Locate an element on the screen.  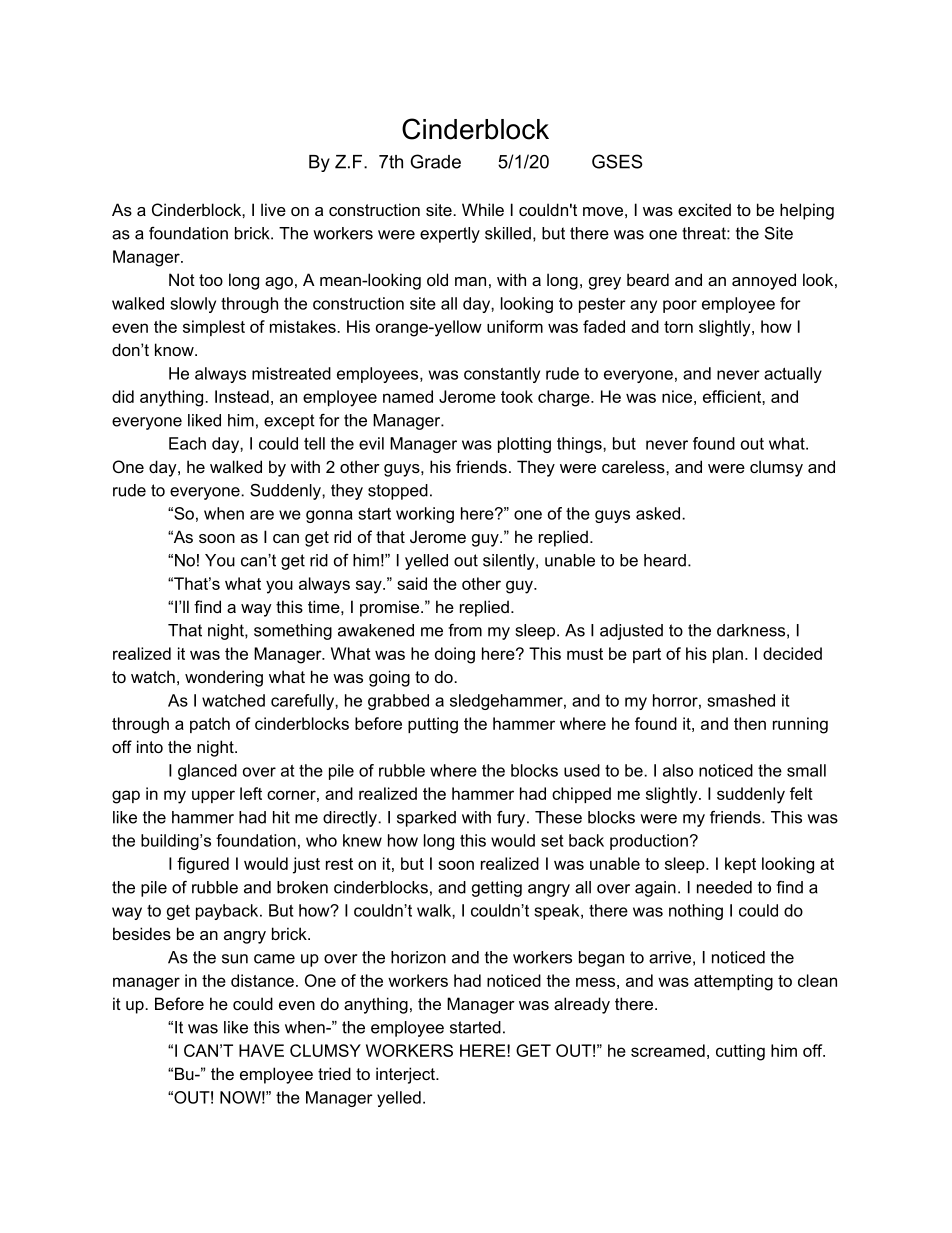
from is located at coordinates (465, 630).
